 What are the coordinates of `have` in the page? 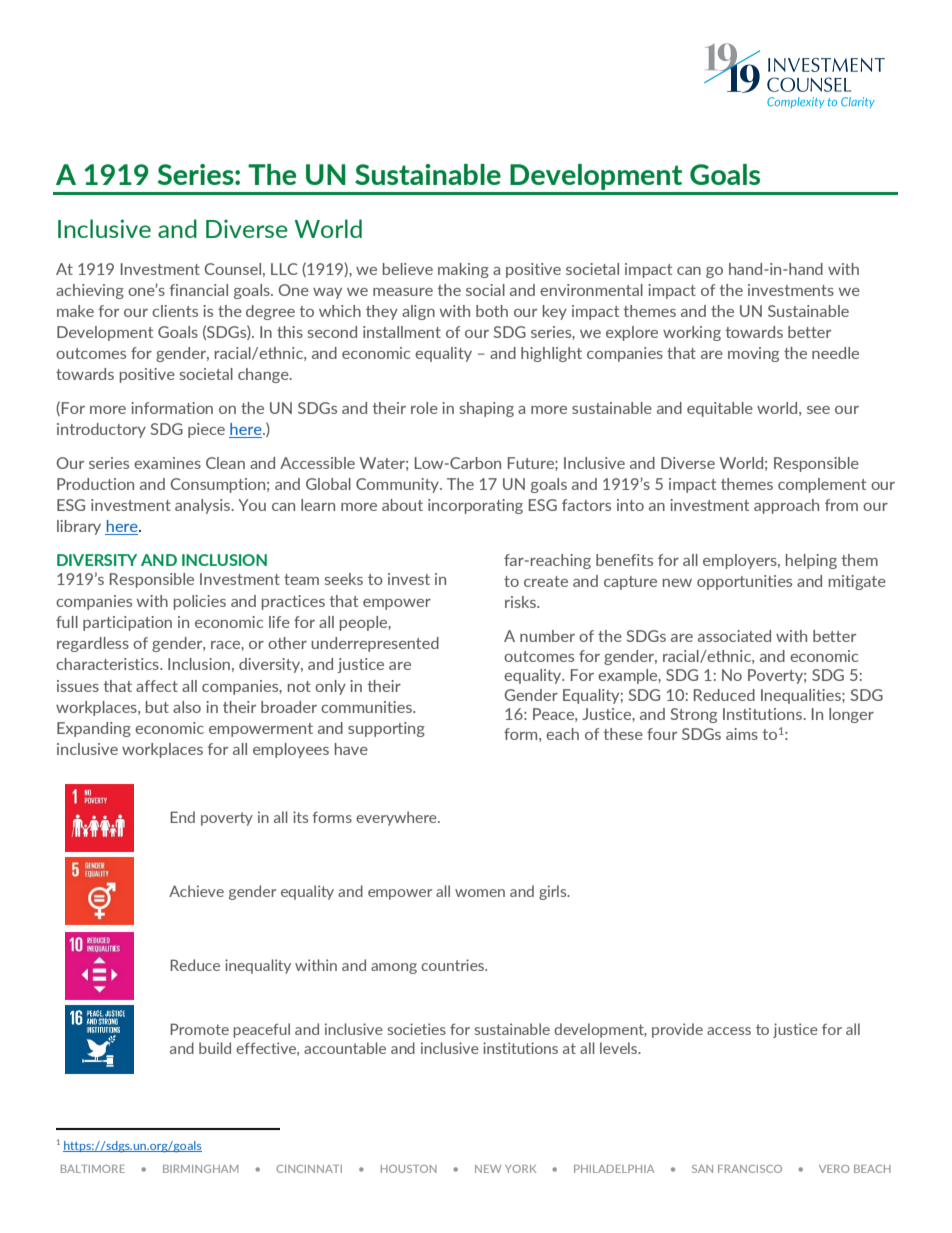 It's located at (351, 749).
